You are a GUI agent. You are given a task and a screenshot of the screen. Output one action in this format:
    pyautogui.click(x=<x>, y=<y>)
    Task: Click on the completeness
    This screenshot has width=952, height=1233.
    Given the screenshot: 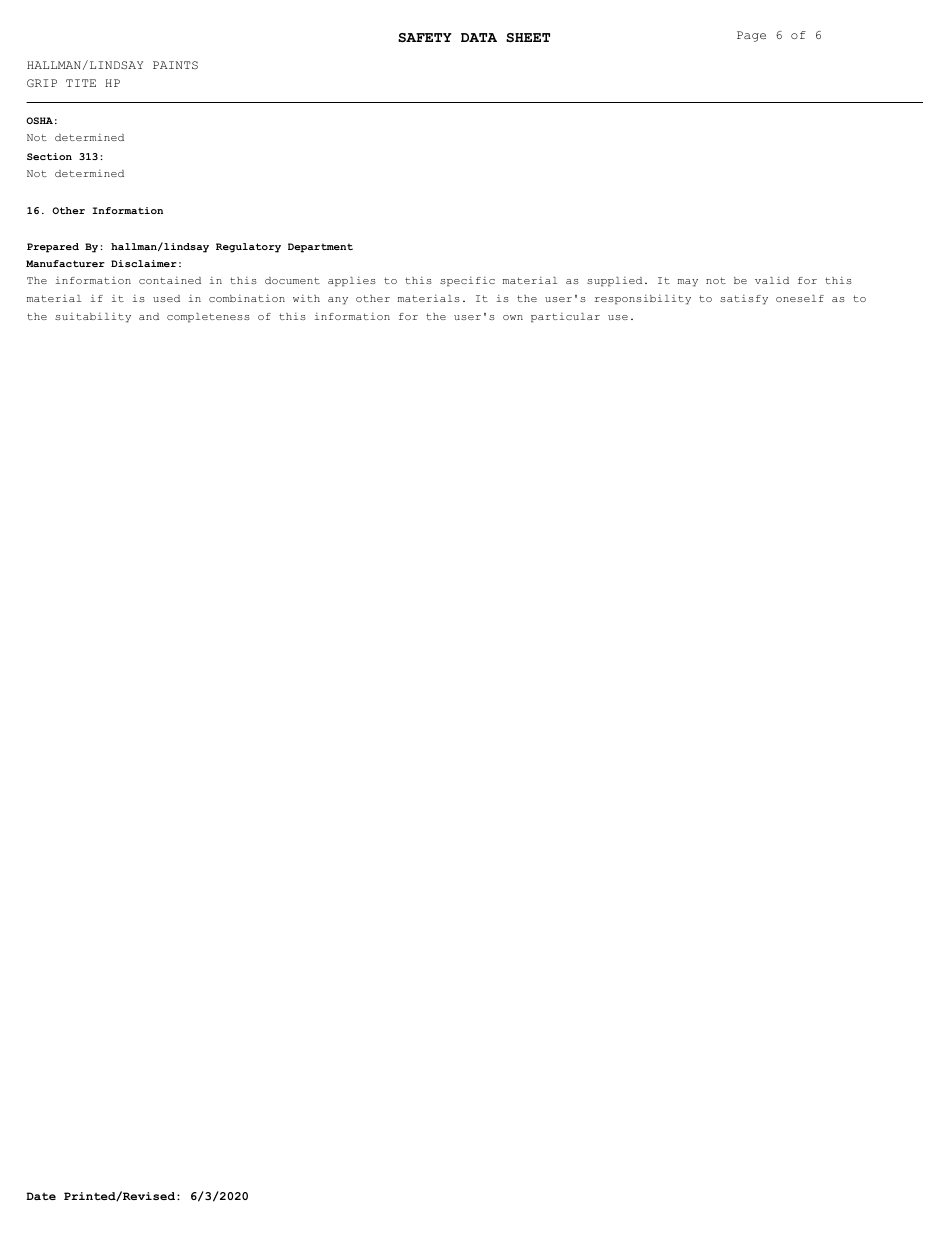 What is the action you would take?
    pyautogui.click(x=208, y=318)
